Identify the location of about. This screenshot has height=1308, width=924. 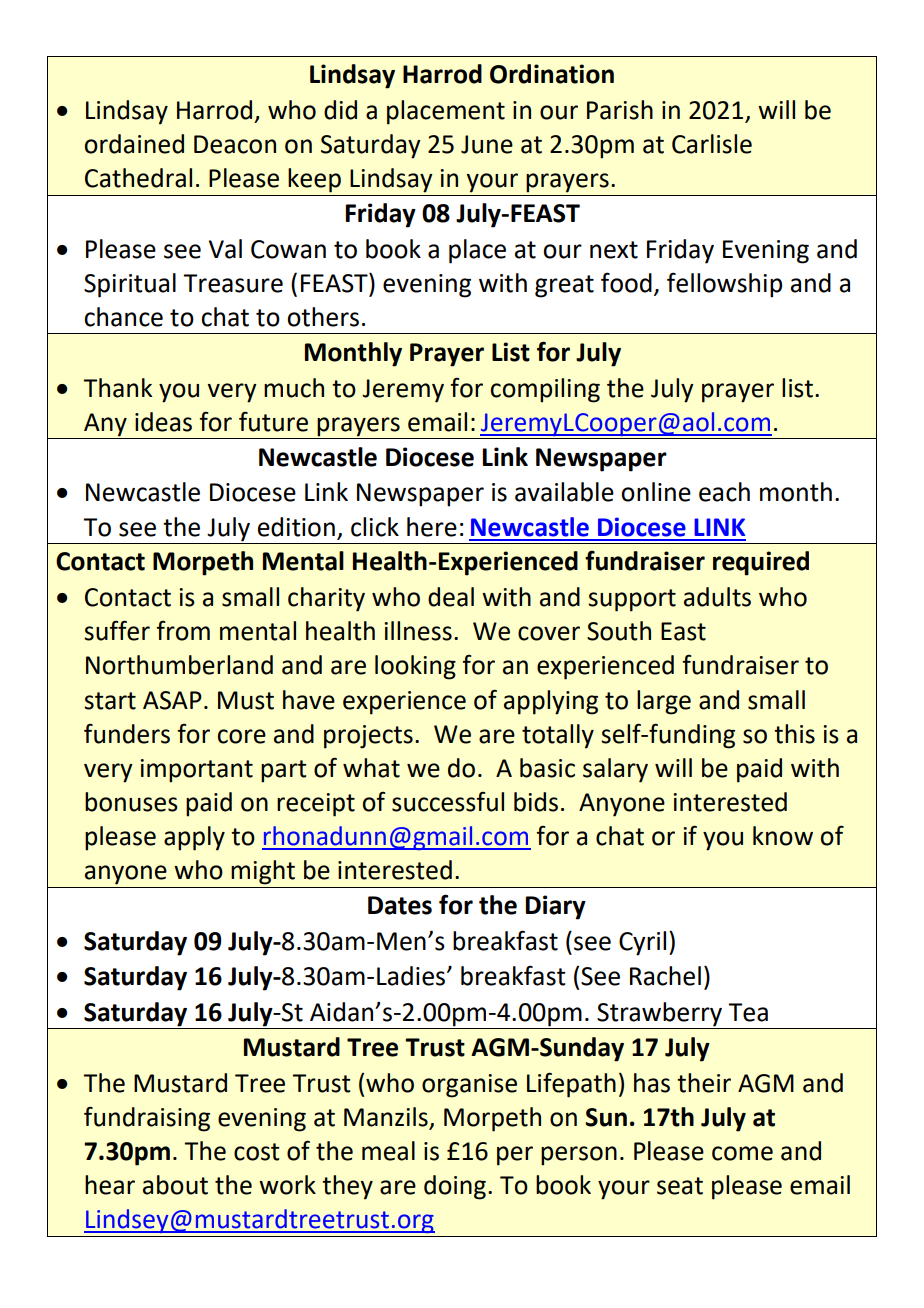
(175, 1185).
